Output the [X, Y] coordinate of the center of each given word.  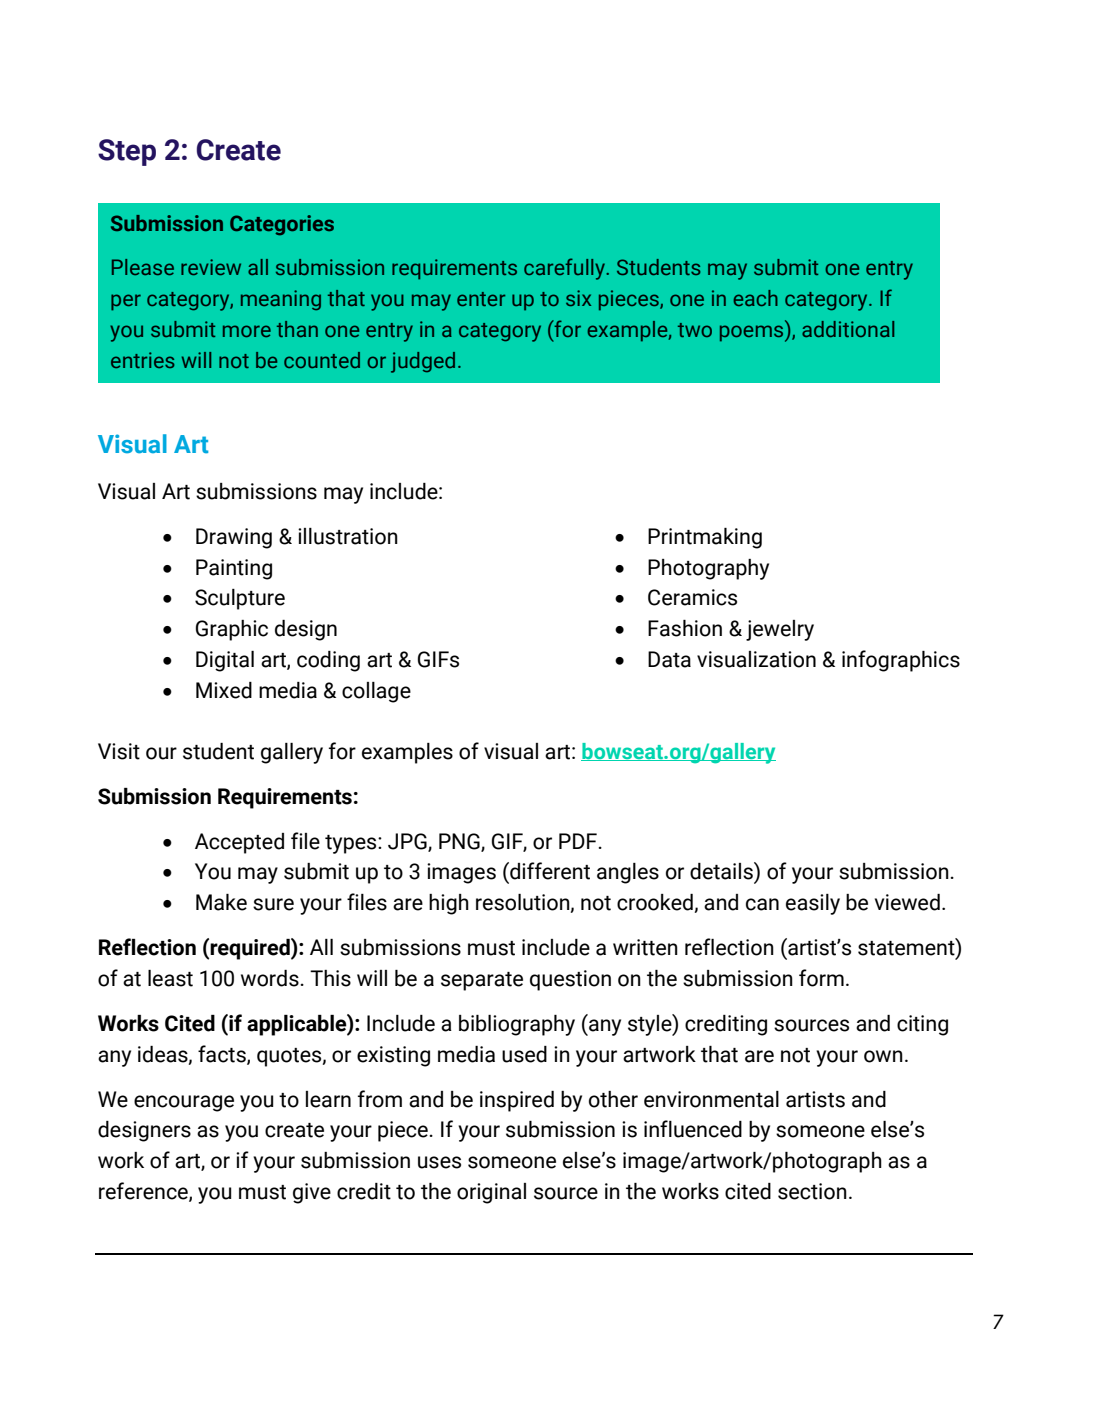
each [755, 298]
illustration [348, 536]
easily [813, 904]
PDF [578, 841]
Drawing [234, 538]
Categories [282, 225]
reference [144, 1191]
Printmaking [705, 538]
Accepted [239, 843]
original [491, 1193]
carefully [566, 269]
